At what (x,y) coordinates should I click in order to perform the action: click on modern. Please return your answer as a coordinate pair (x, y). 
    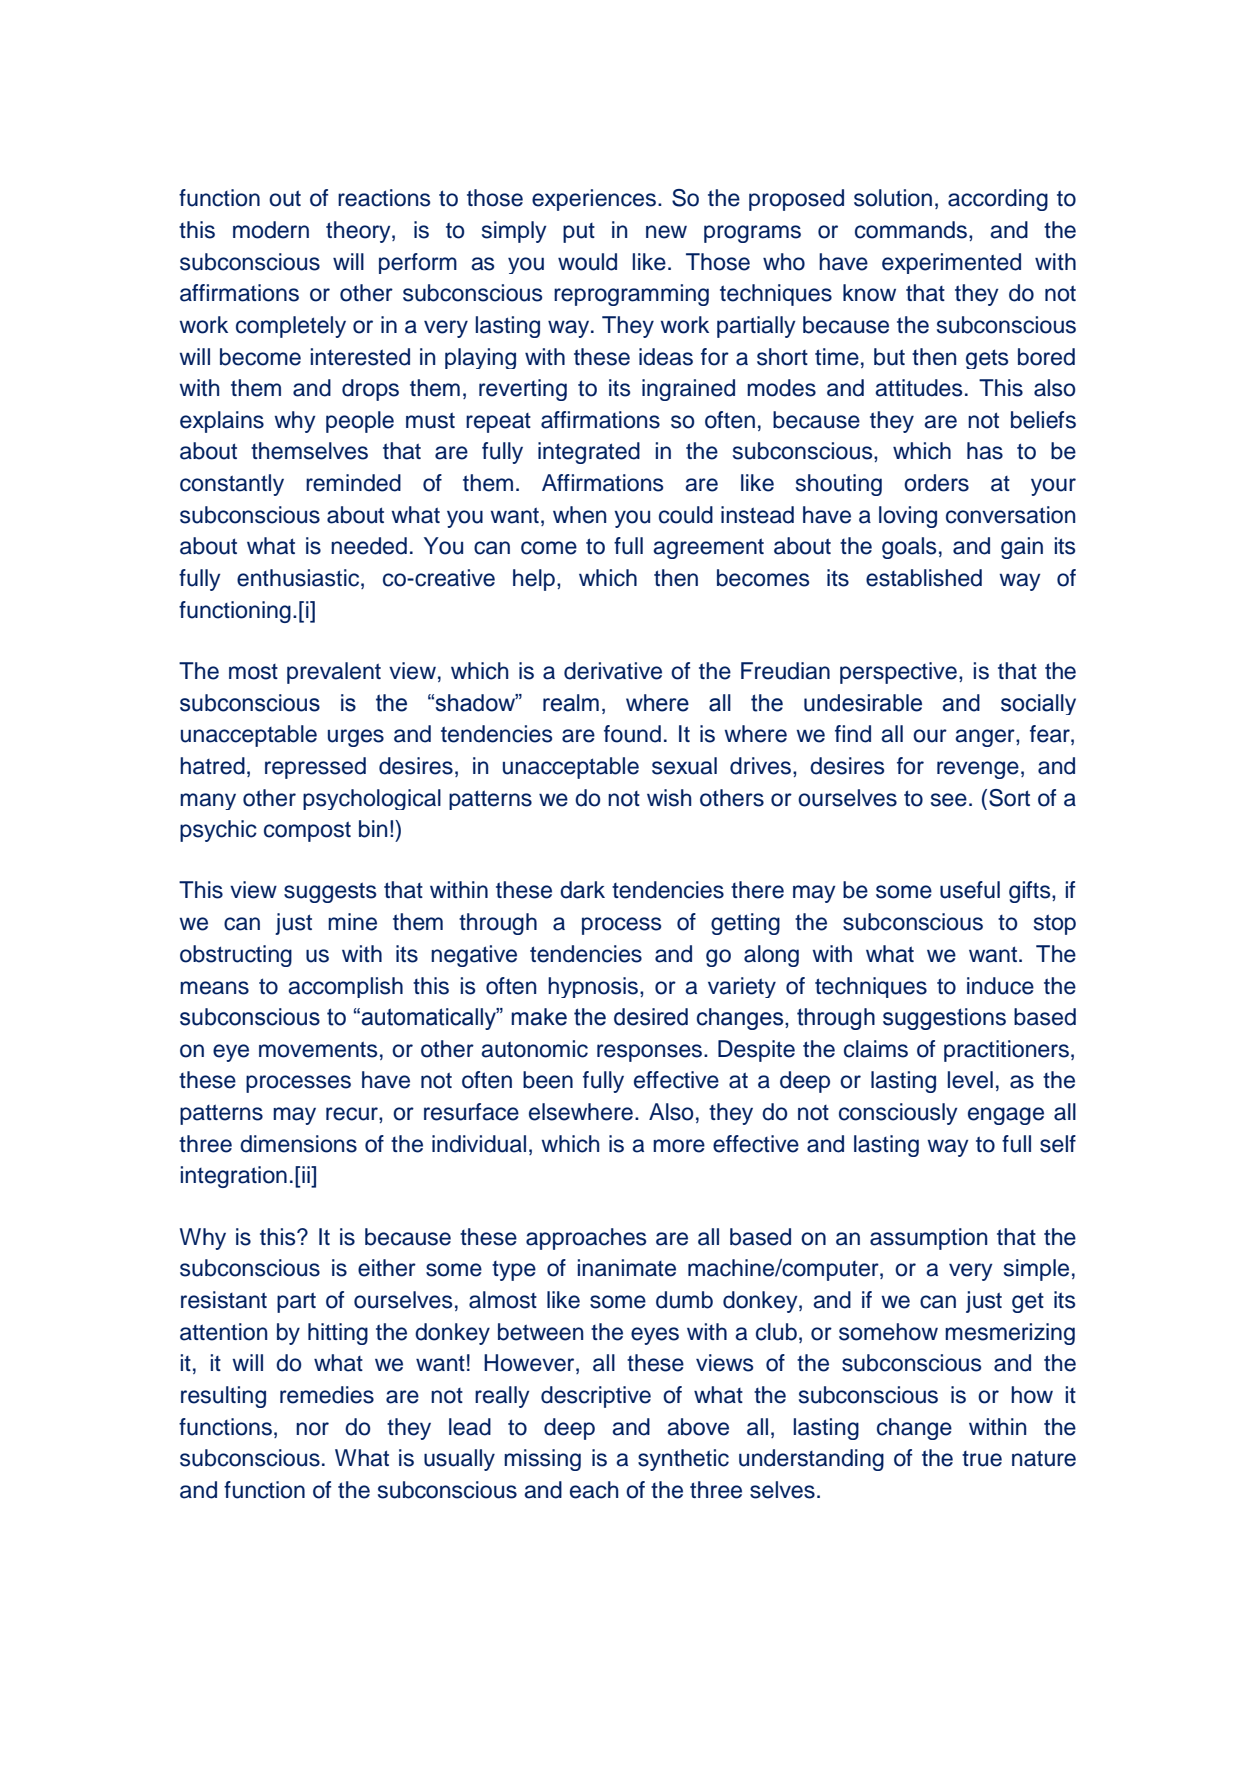
    Looking at the image, I should click on (271, 230).
